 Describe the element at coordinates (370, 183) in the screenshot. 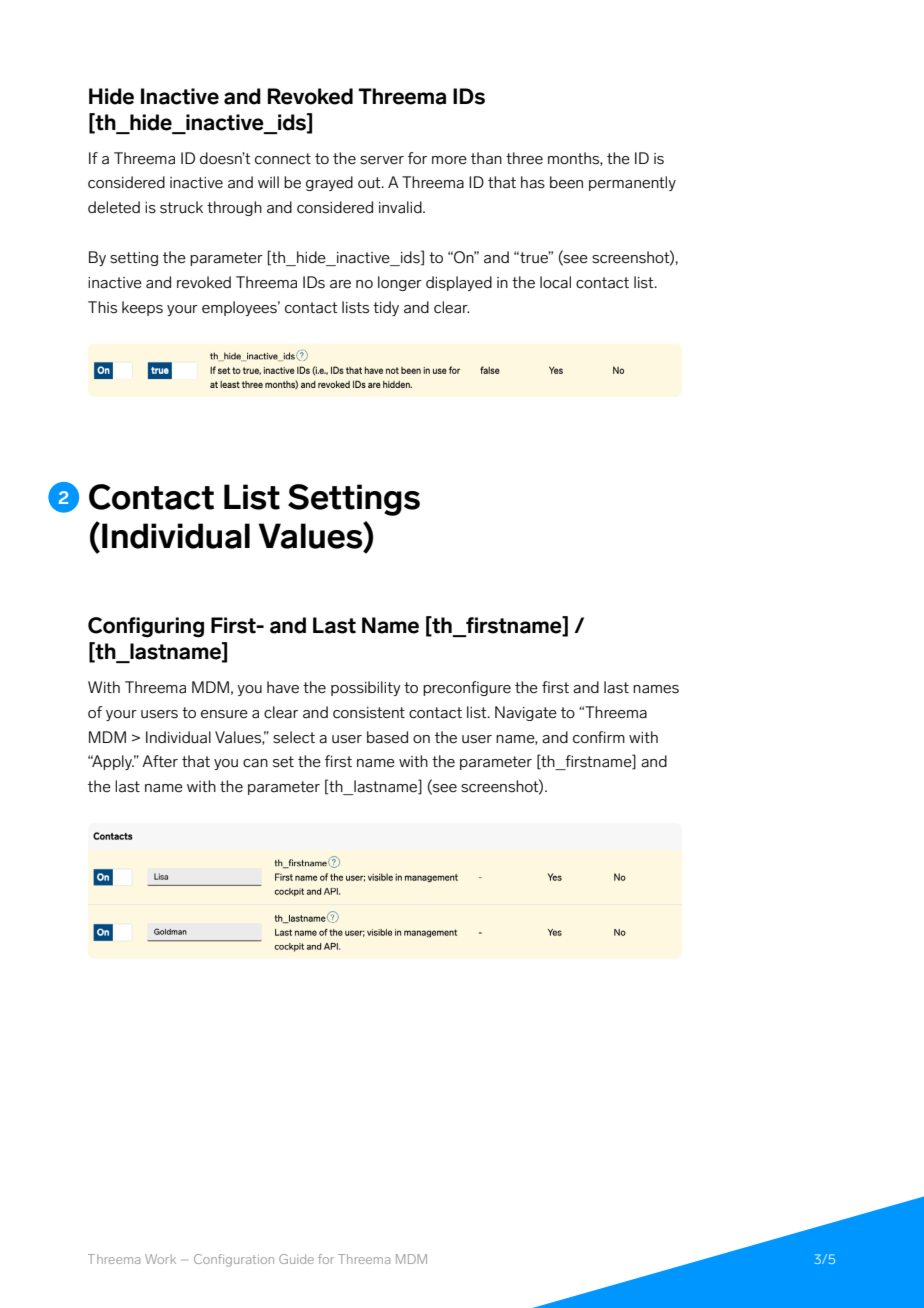

I see `out` at that location.
